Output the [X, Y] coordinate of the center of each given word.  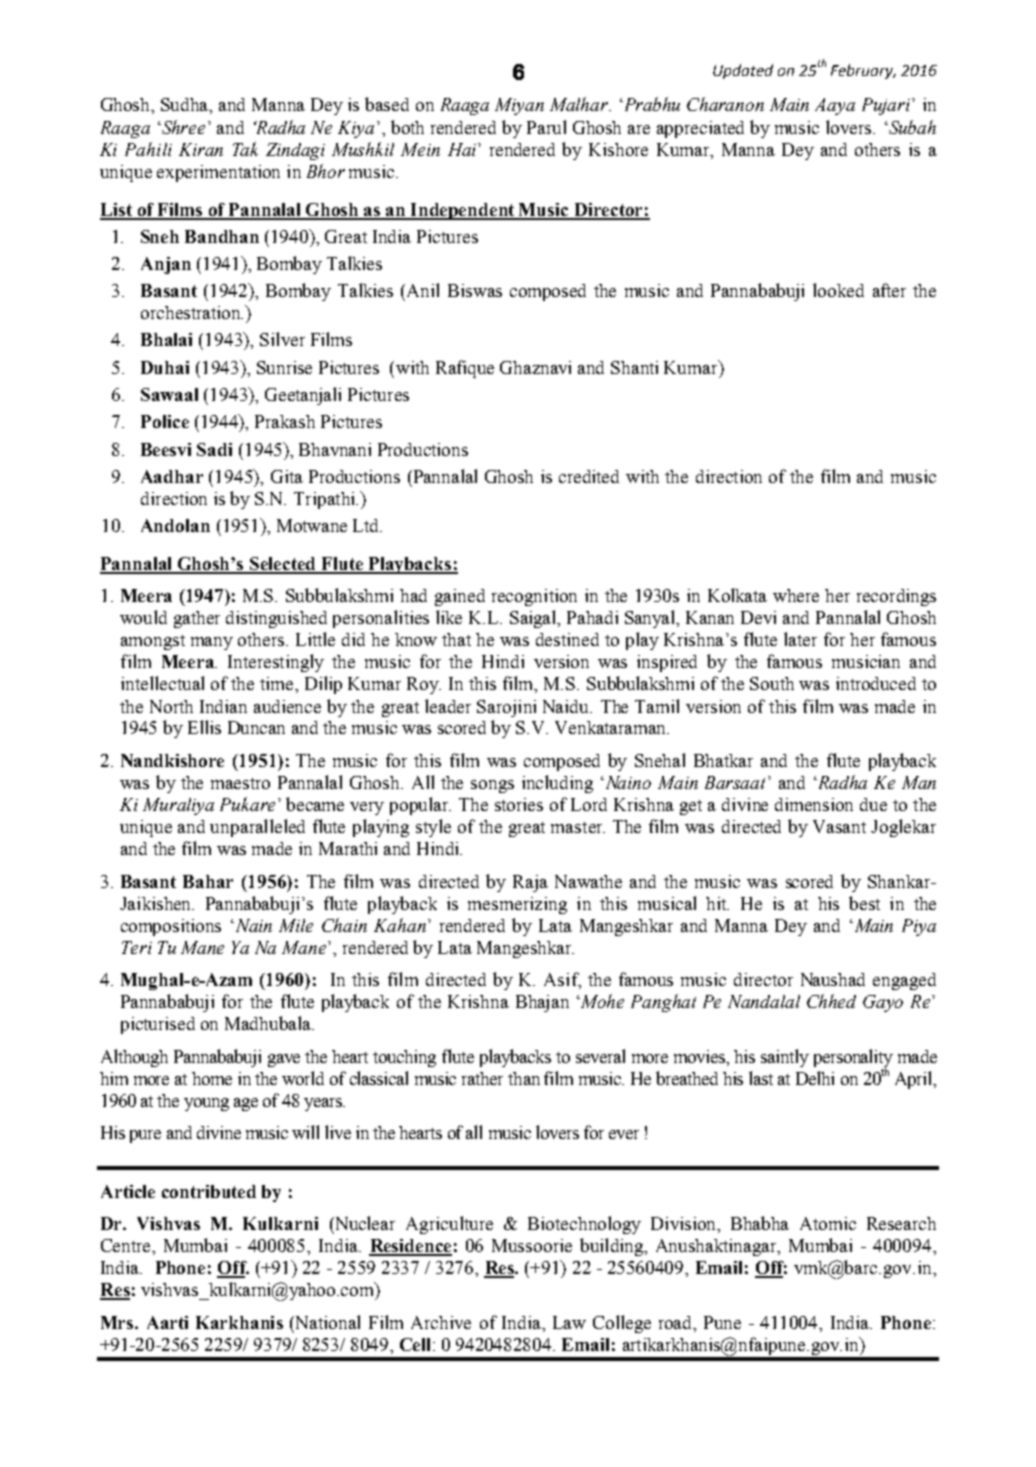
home [212, 1078]
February [863, 71]
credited [589, 476]
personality [853, 1059]
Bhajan [542, 1003]
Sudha [186, 106]
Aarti [167, 1322]
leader [448, 706]
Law [569, 1322]
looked [838, 290]
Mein [420, 149]
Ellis [204, 727]
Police [165, 421]
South [772, 683]
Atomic [828, 1223]
